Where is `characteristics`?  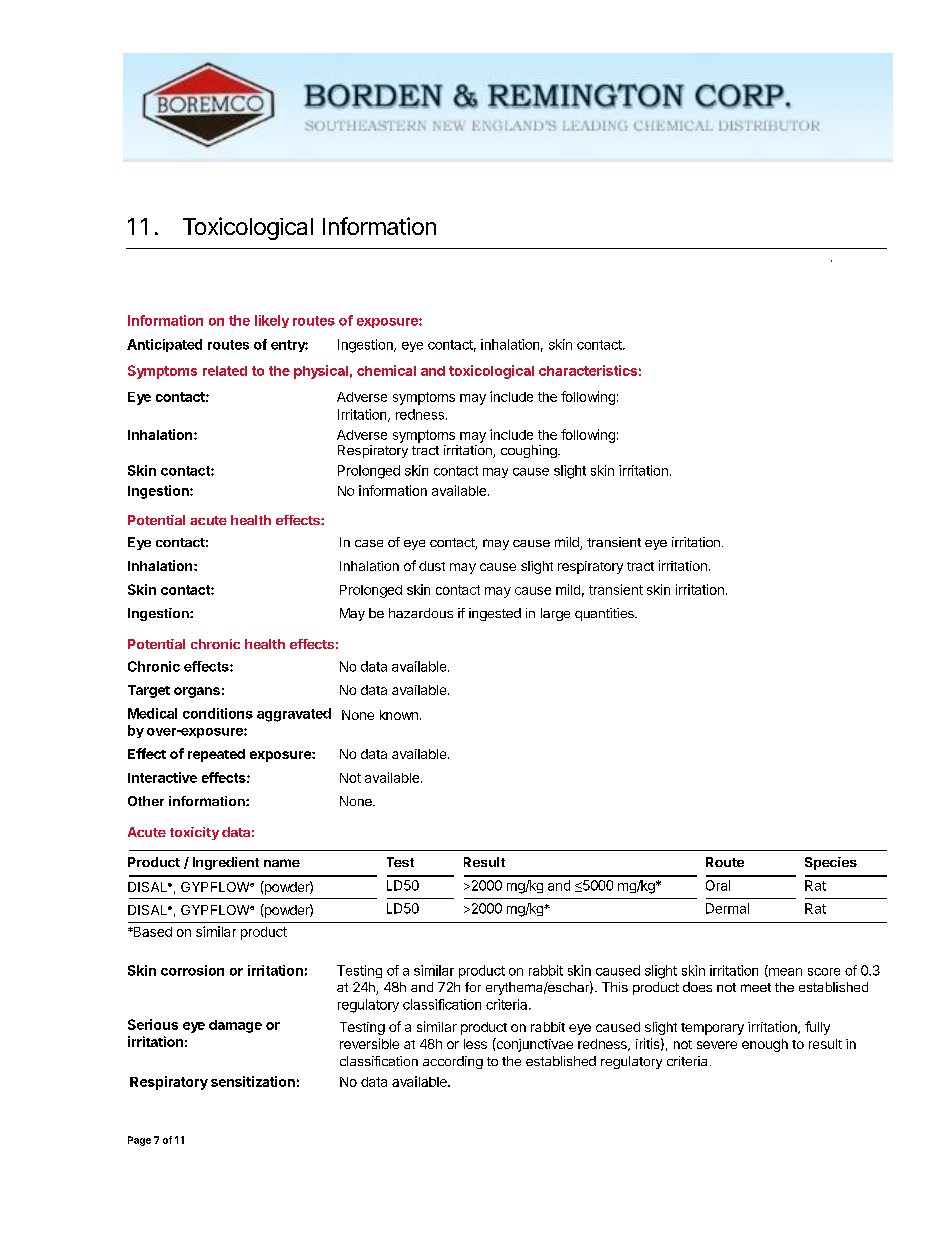
characteristics is located at coordinates (588, 370).
